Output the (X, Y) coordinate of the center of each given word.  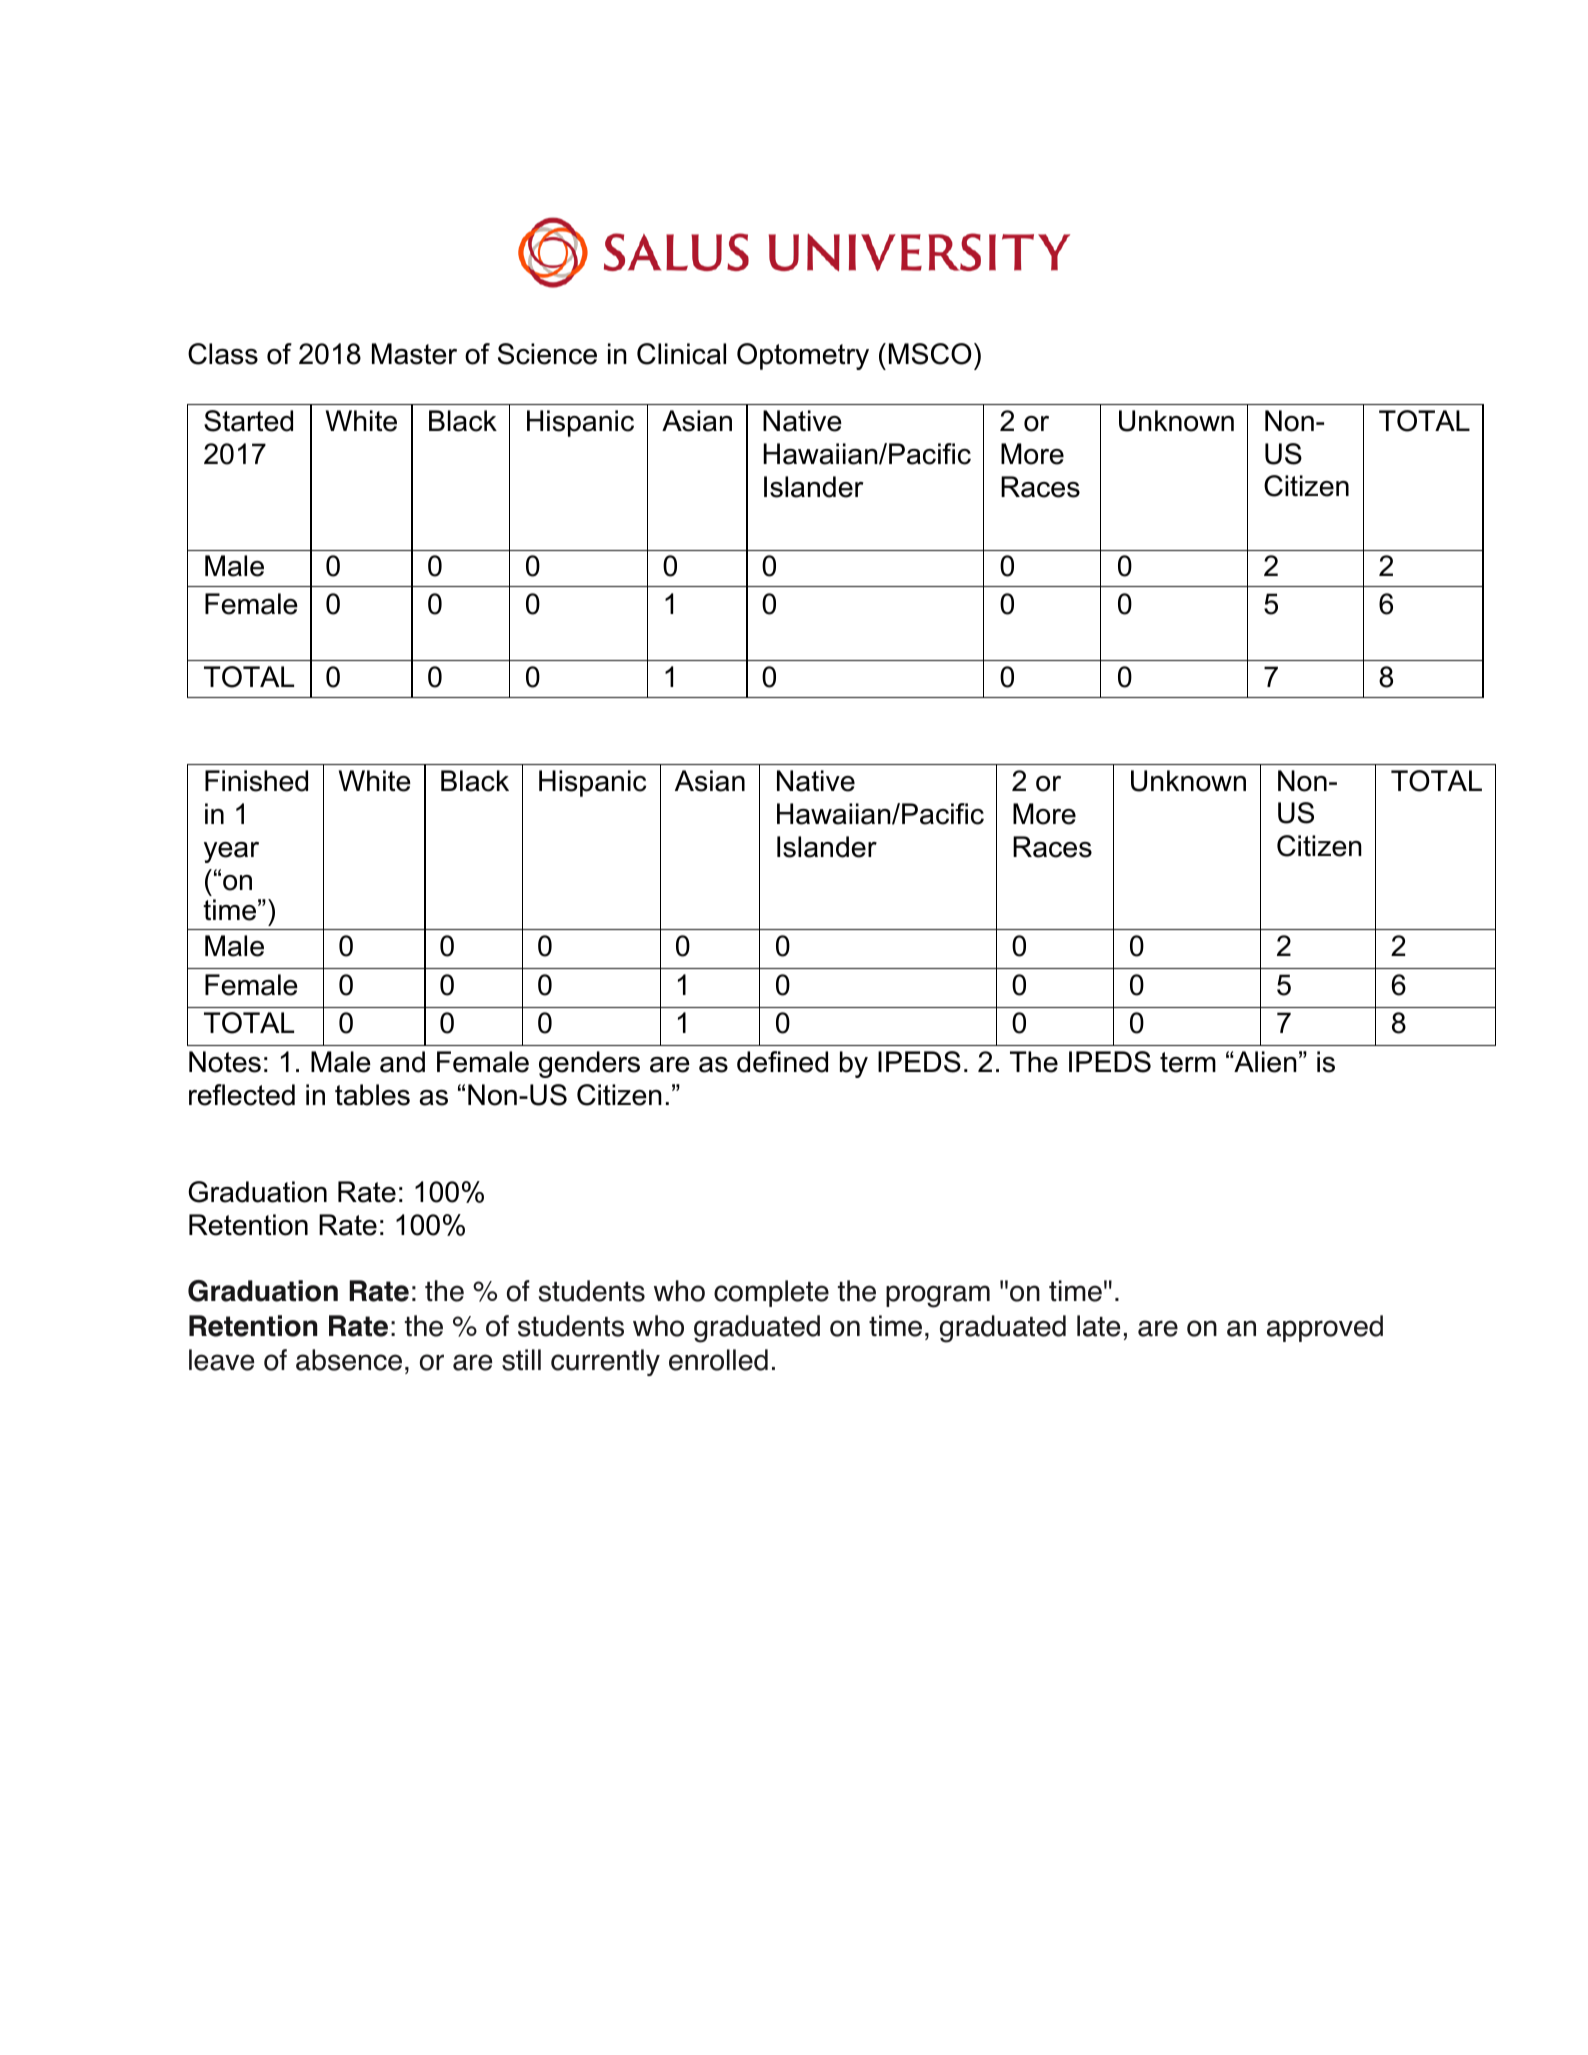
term (1188, 1062)
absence (349, 1360)
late (1098, 1326)
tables (372, 1095)
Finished (256, 781)
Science (547, 354)
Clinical (681, 354)
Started (248, 421)
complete (771, 1293)
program (938, 1296)
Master (414, 354)
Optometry (803, 356)
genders (589, 1064)
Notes (225, 1062)
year (231, 852)
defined (782, 1062)
